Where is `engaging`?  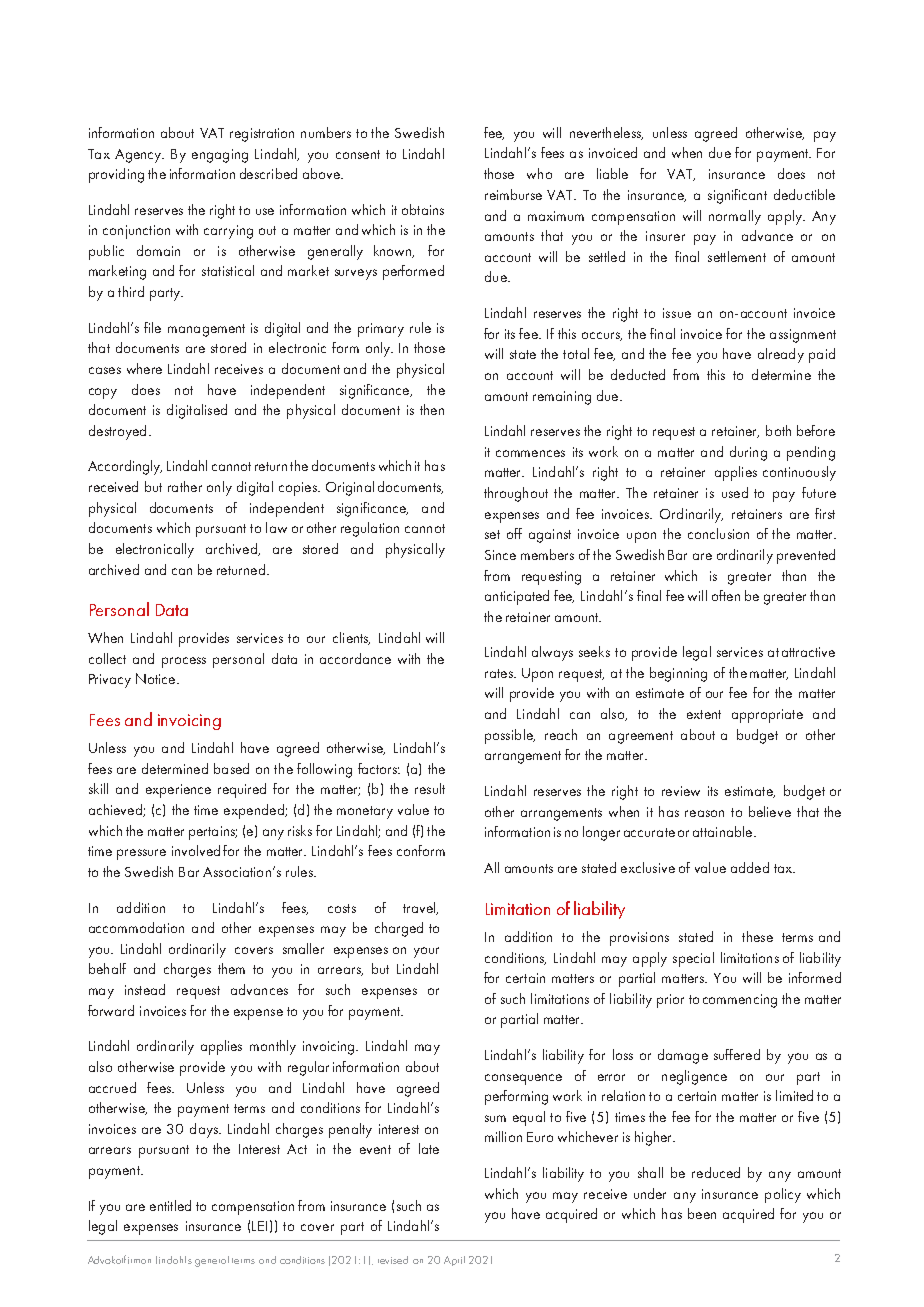
engaging is located at coordinates (220, 156).
